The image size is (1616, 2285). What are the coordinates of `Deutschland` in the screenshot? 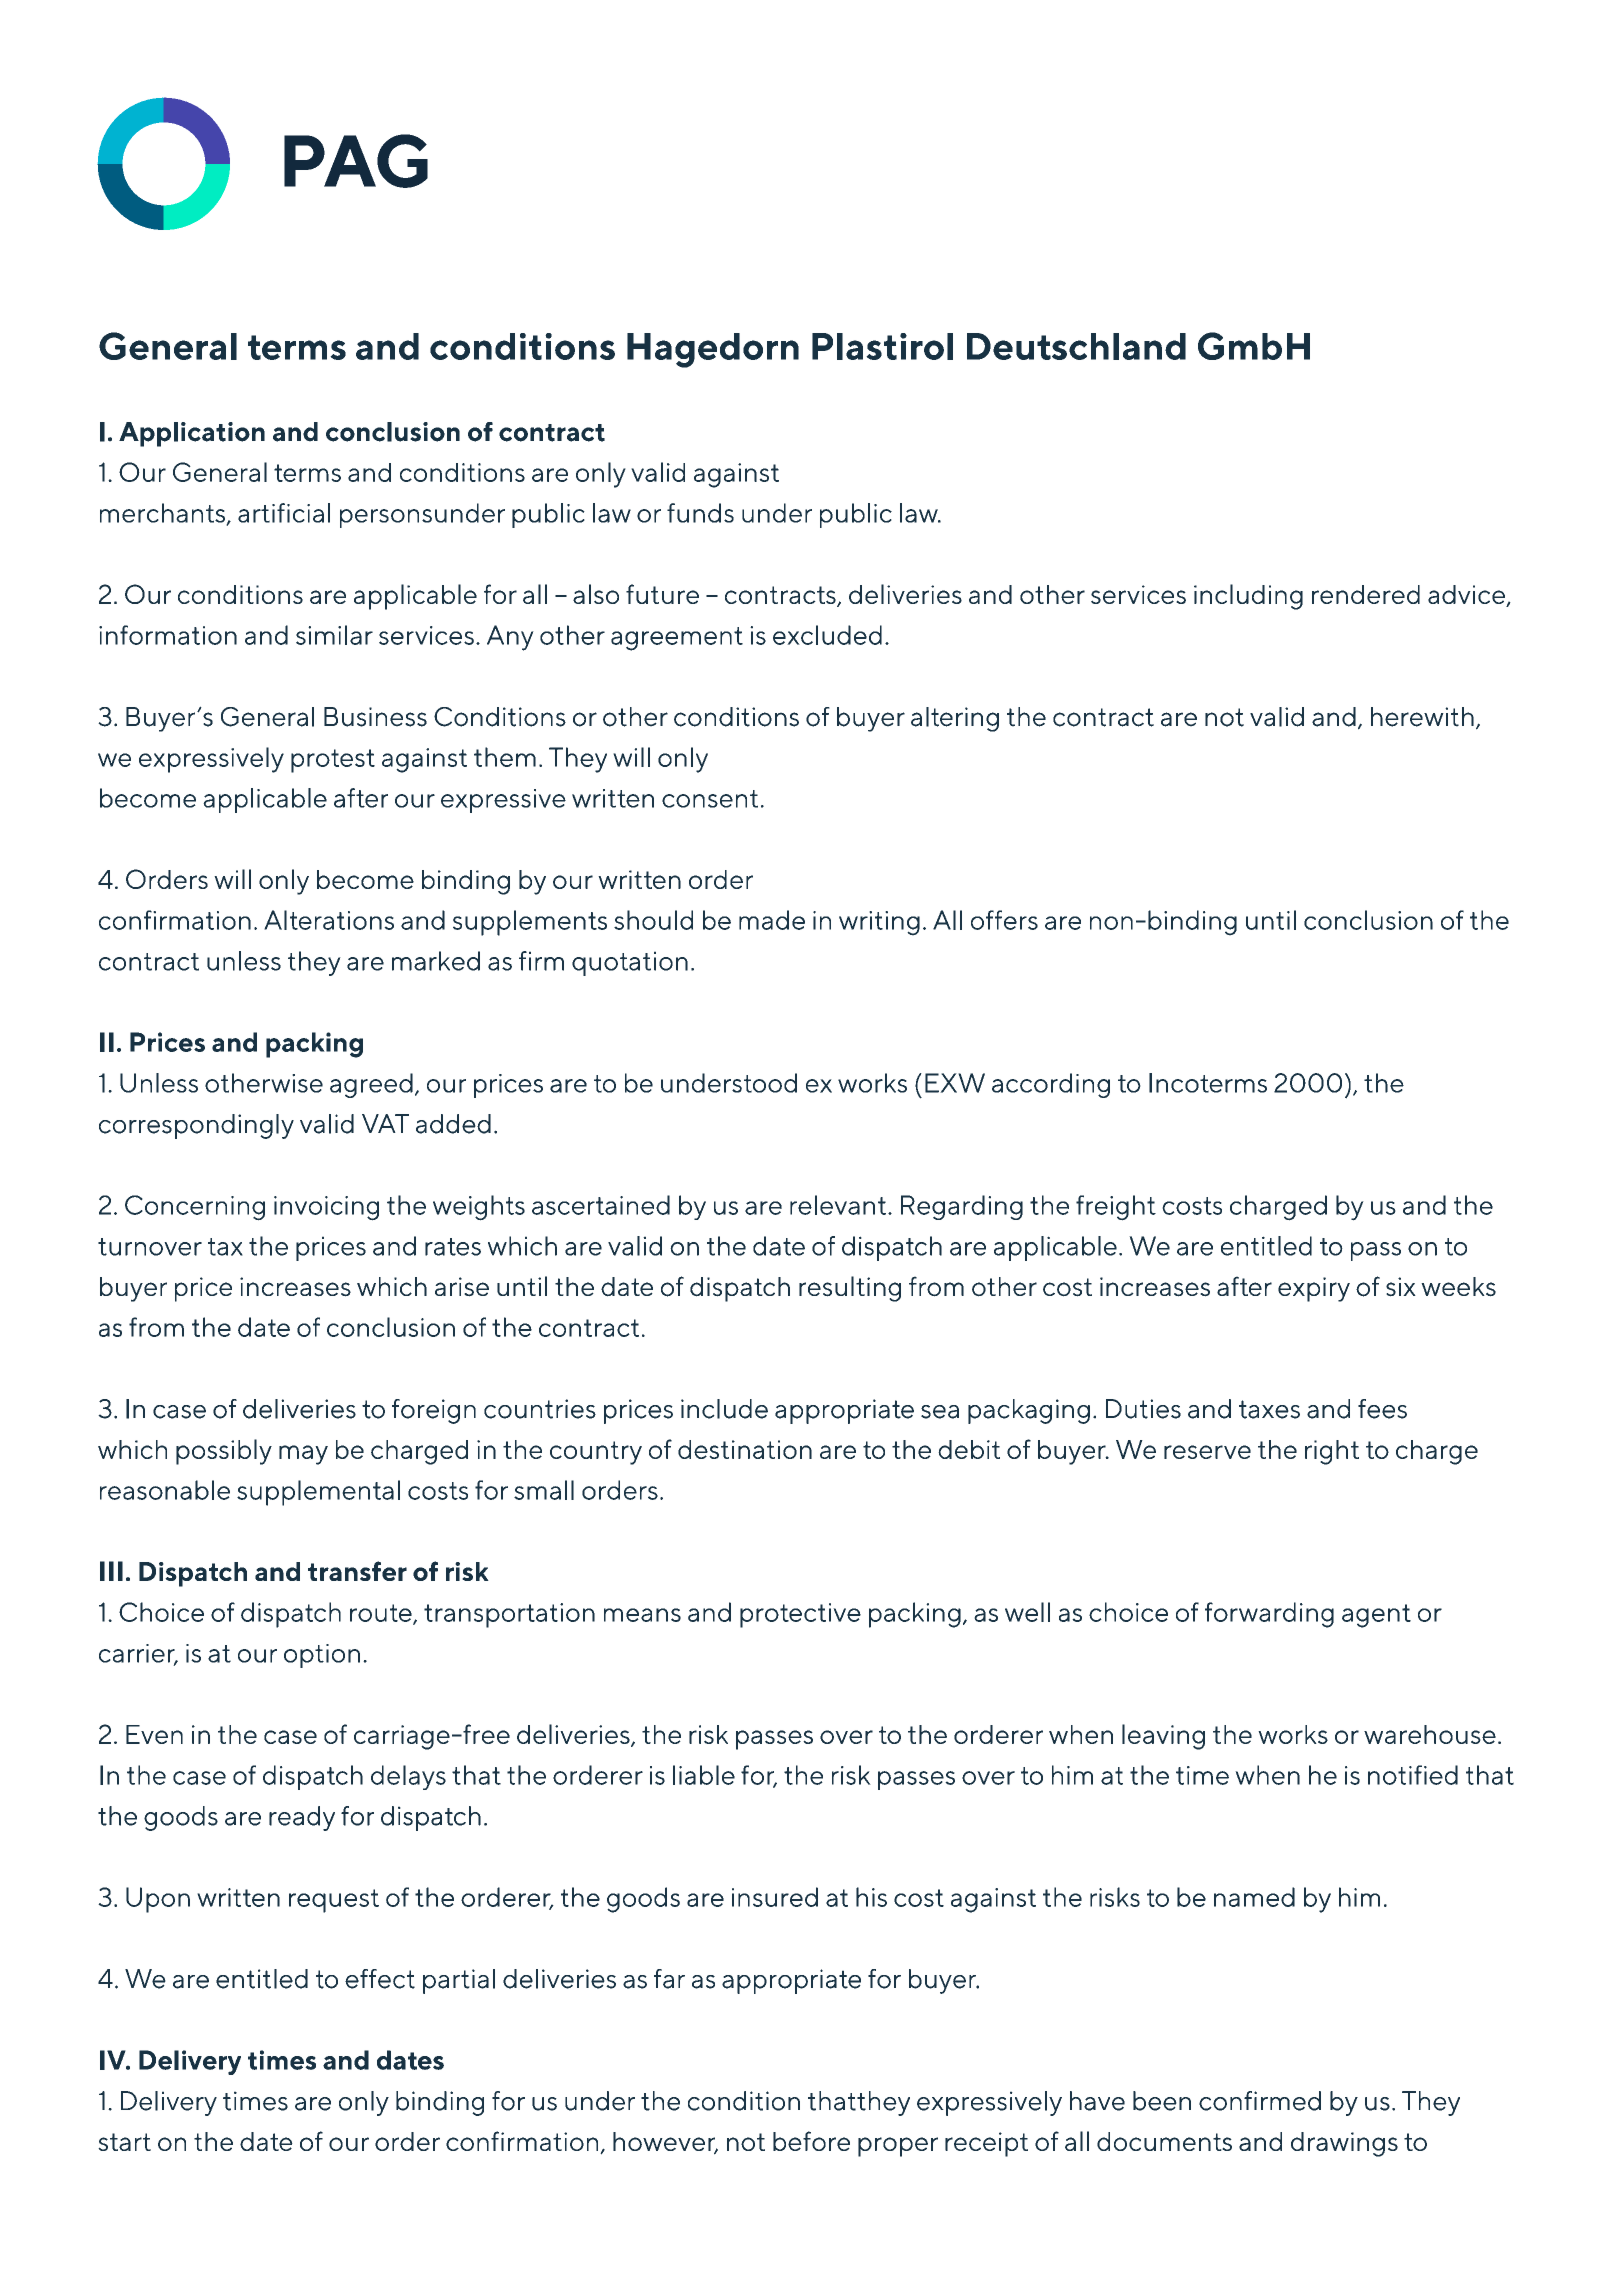 It's located at (1076, 346).
